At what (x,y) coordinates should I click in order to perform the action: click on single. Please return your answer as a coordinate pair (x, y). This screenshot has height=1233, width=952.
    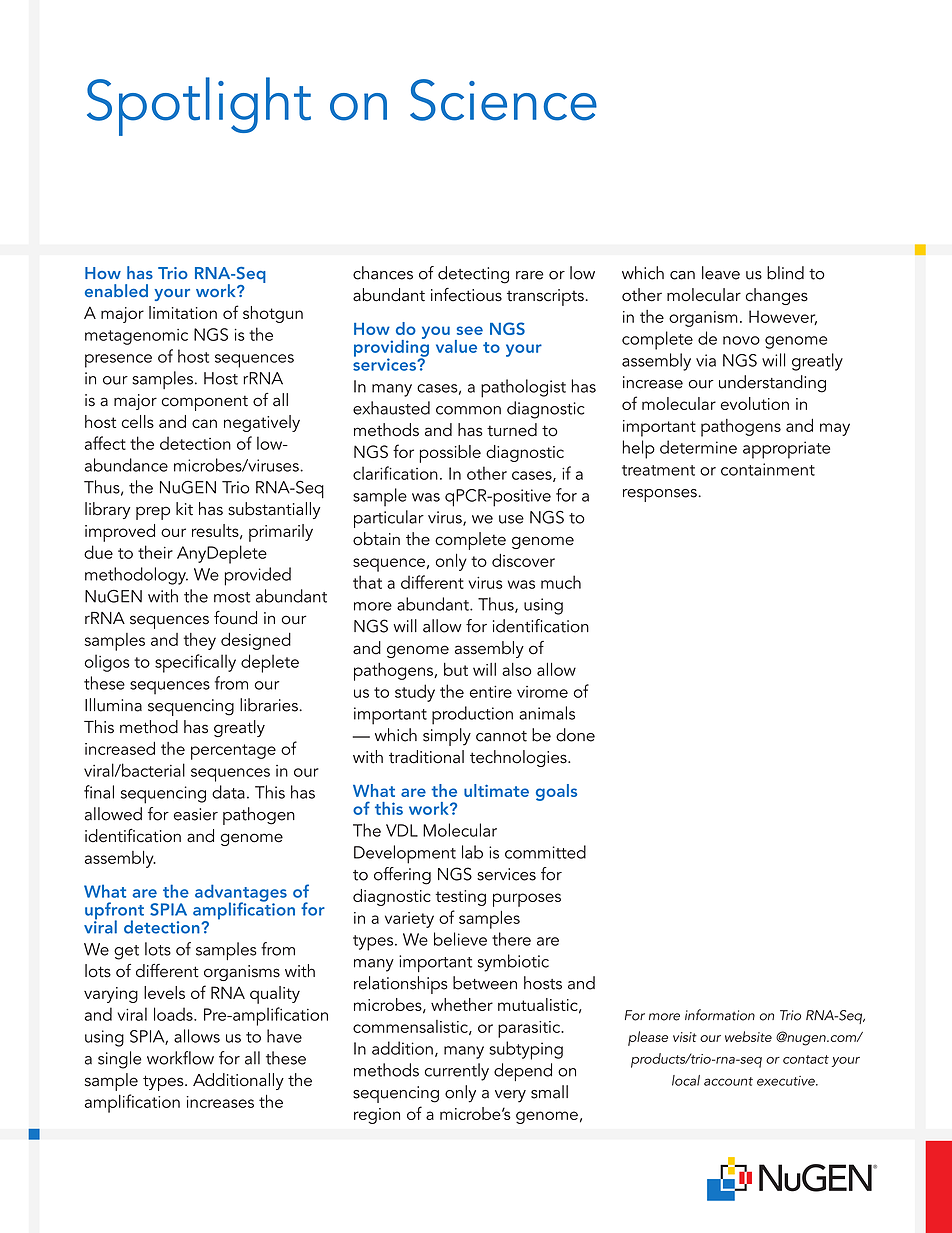
    Looking at the image, I should click on (119, 1060).
